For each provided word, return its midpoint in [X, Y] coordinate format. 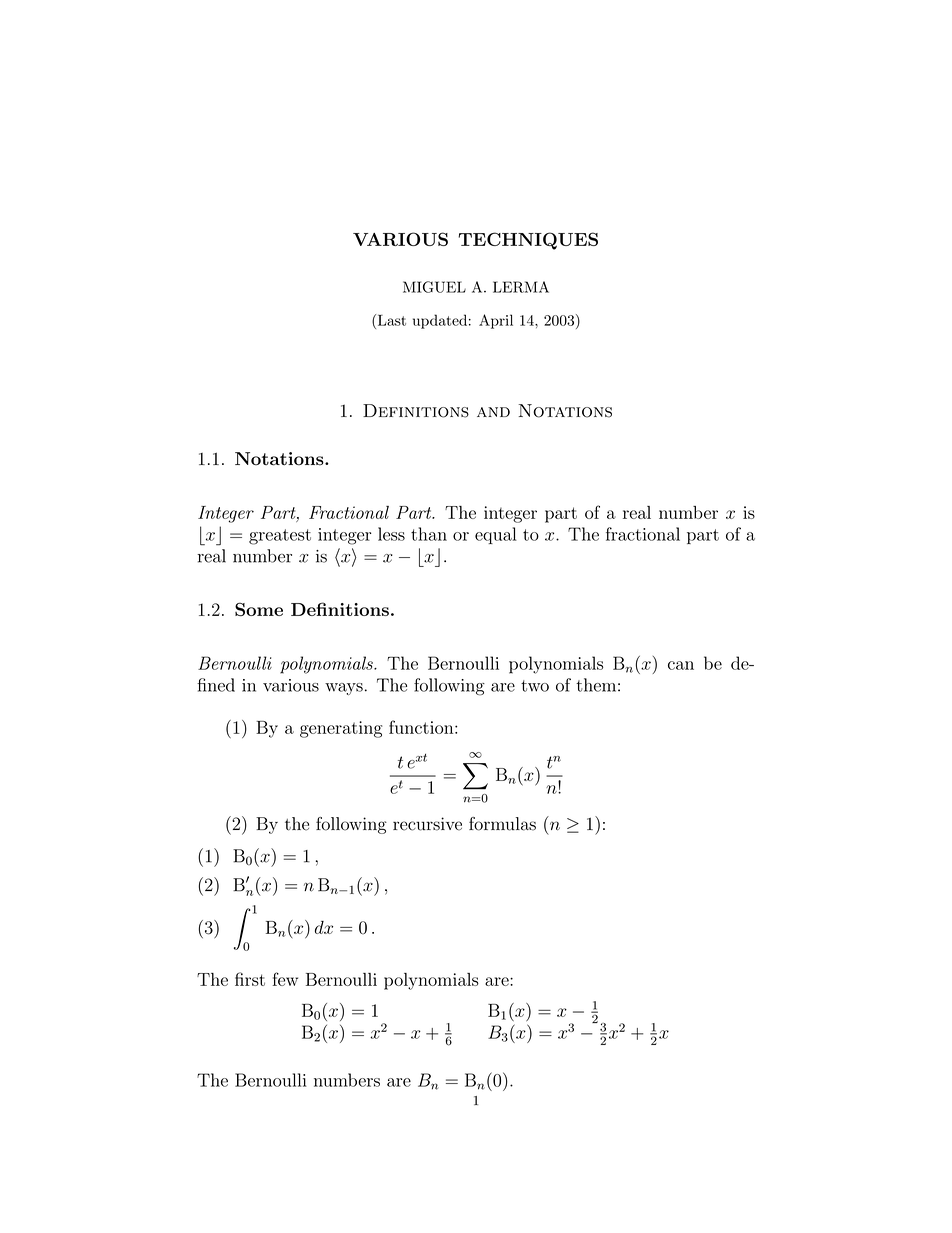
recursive [427, 824]
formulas [502, 824]
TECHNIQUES [528, 241]
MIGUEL [434, 287]
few [285, 979]
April [496, 321]
